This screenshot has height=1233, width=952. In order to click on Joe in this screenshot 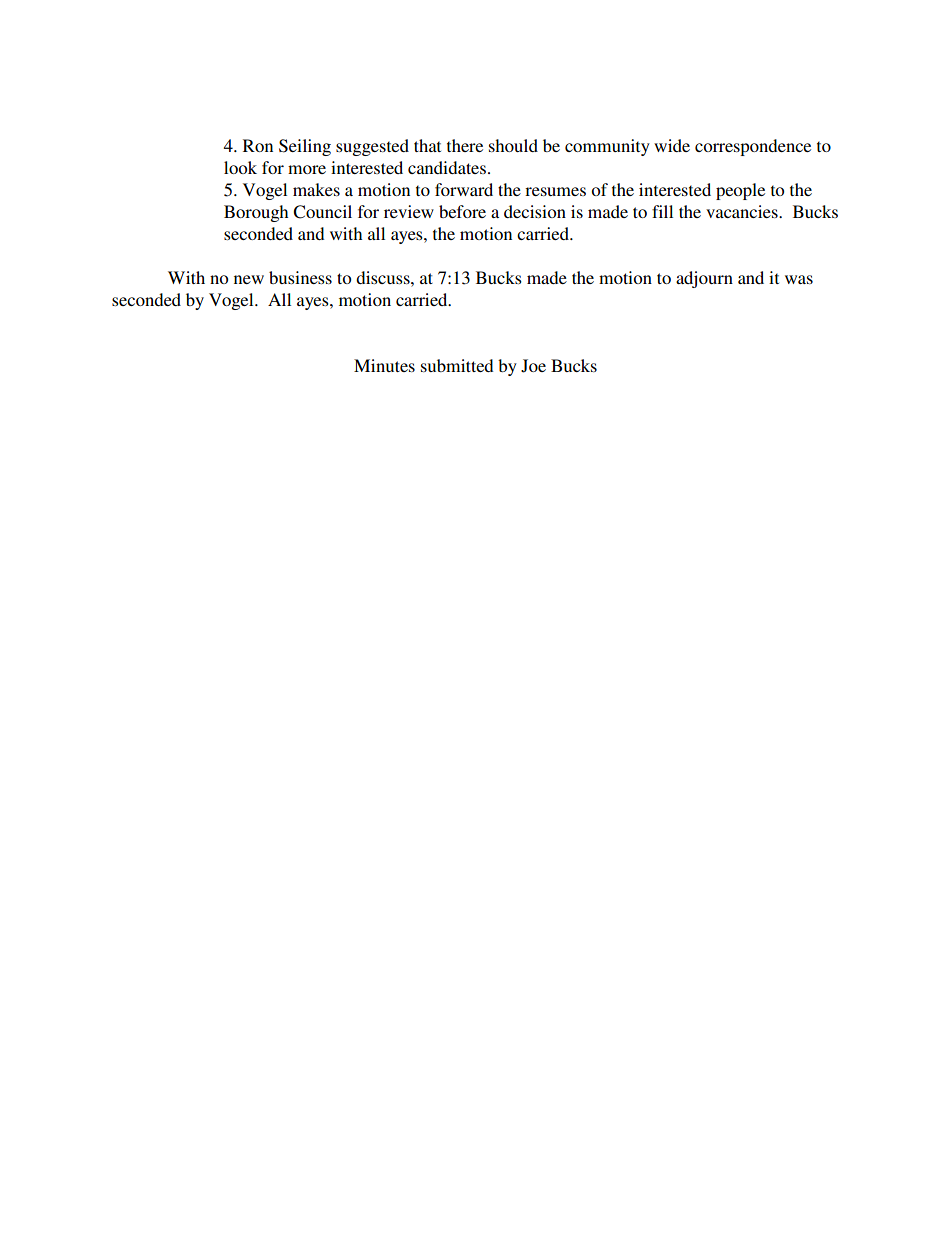, I will do `click(533, 366)`.
